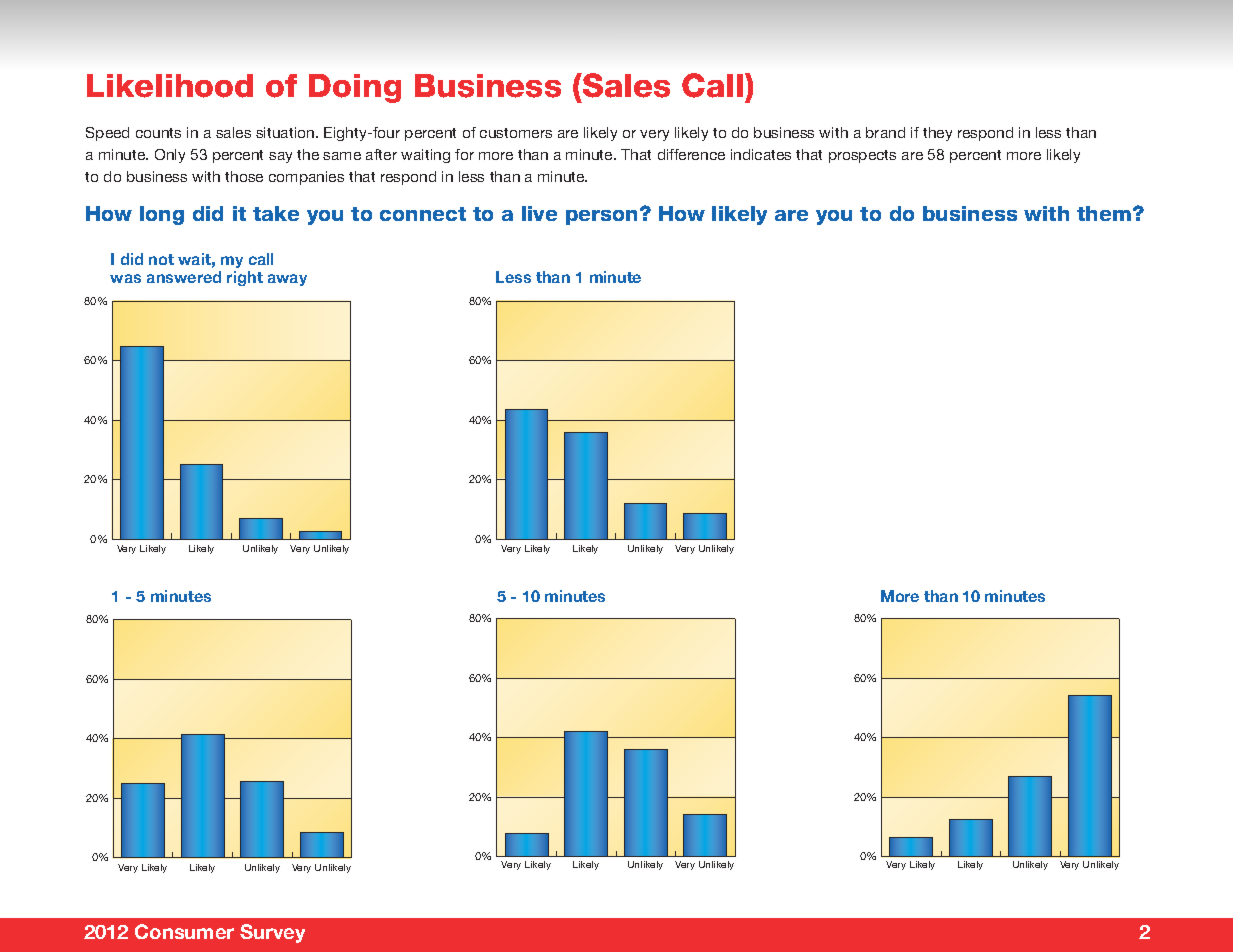  Describe the element at coordinates (516, 133) in the screenshot. I see `customers` at that location.
